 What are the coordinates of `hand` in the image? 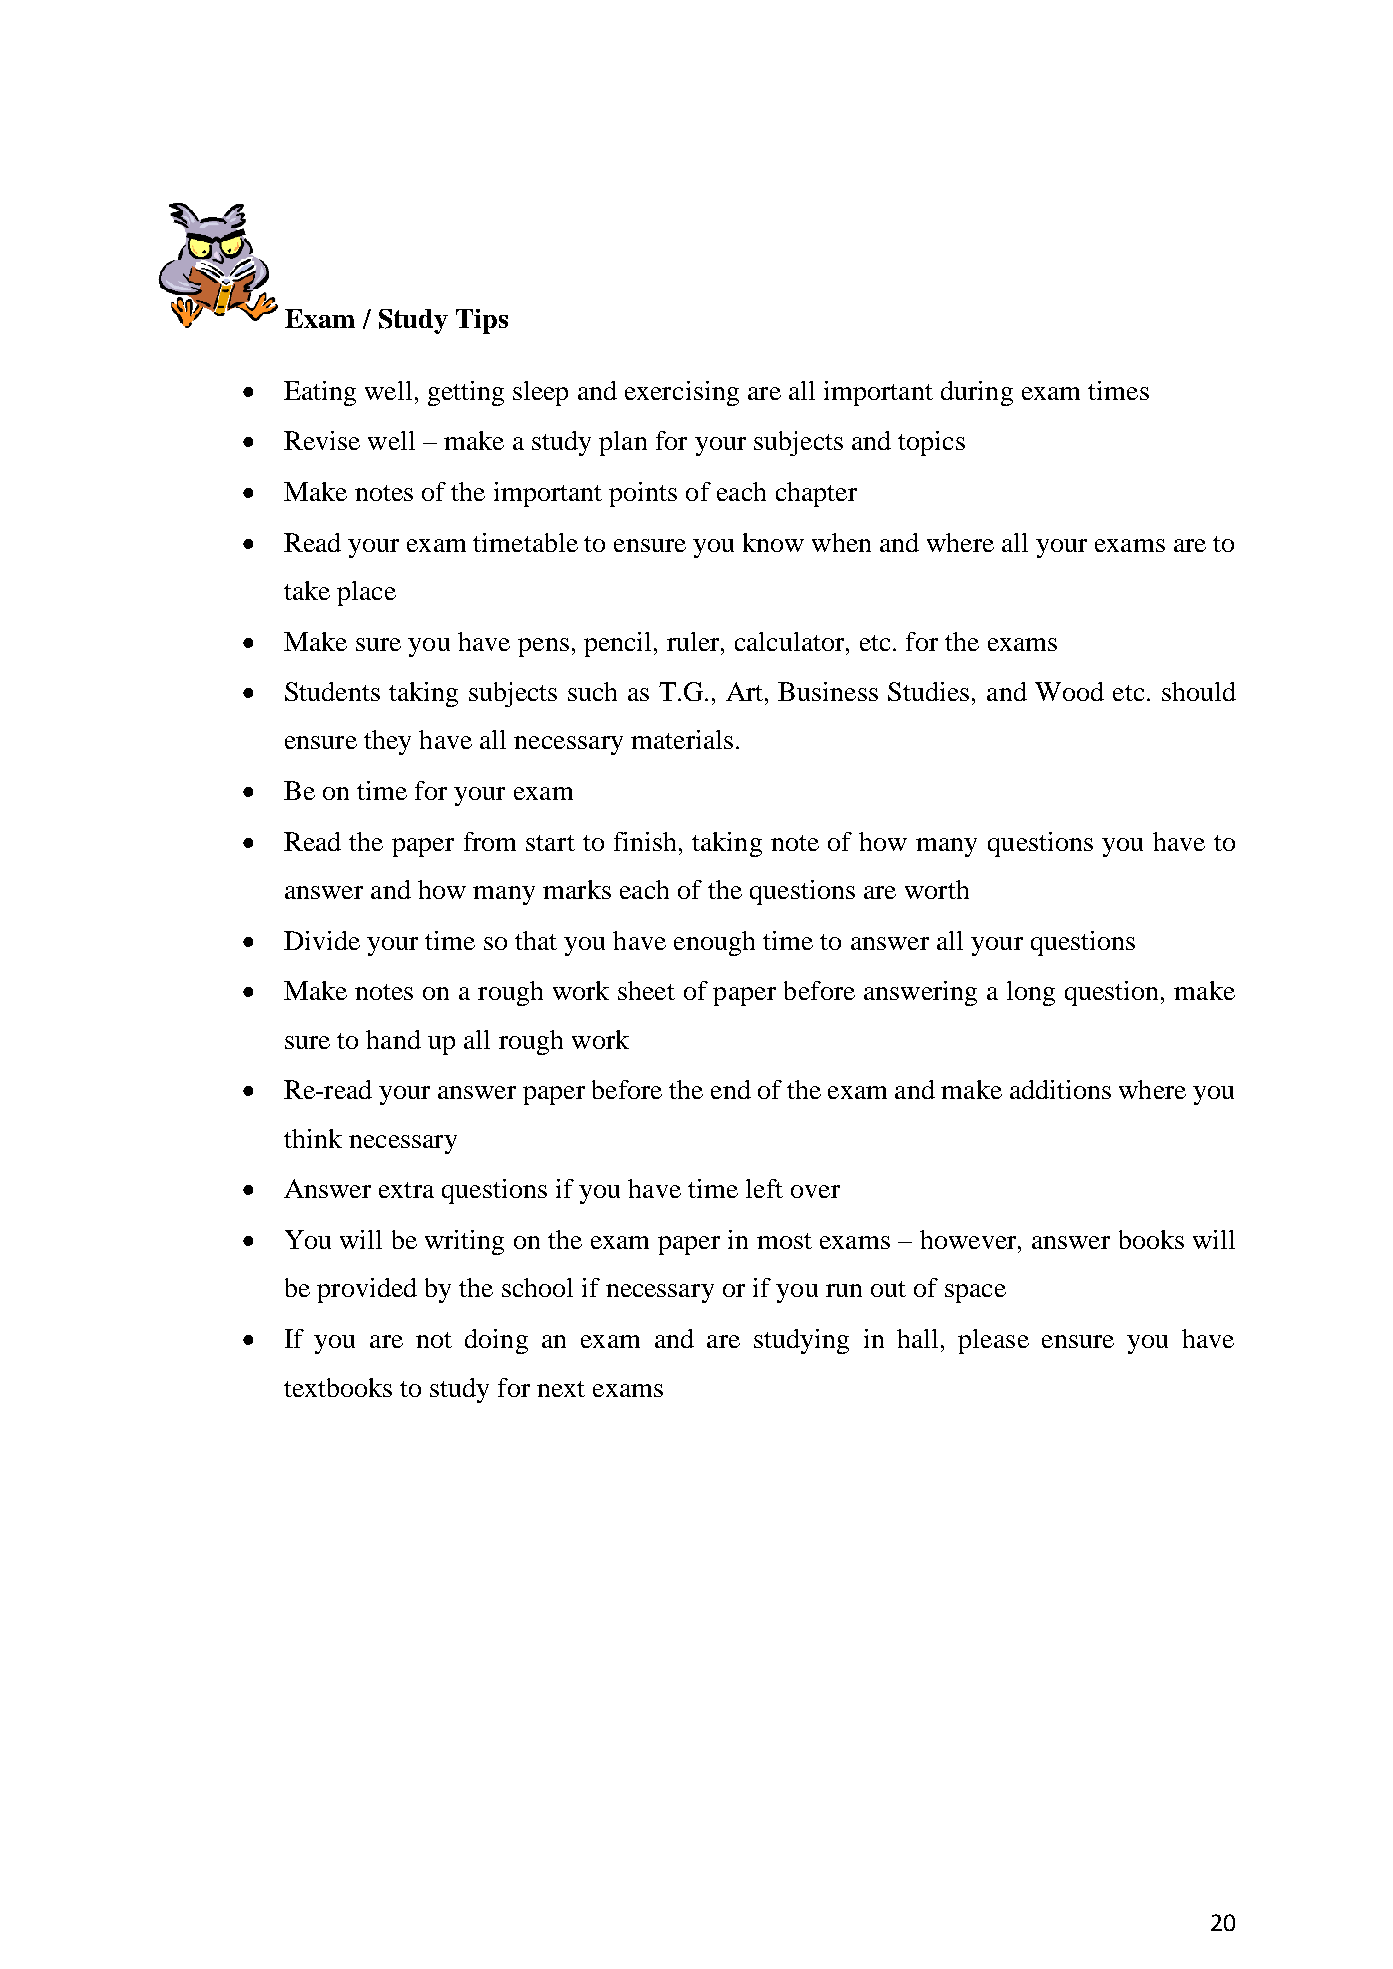 It's located at (393, 1039).
